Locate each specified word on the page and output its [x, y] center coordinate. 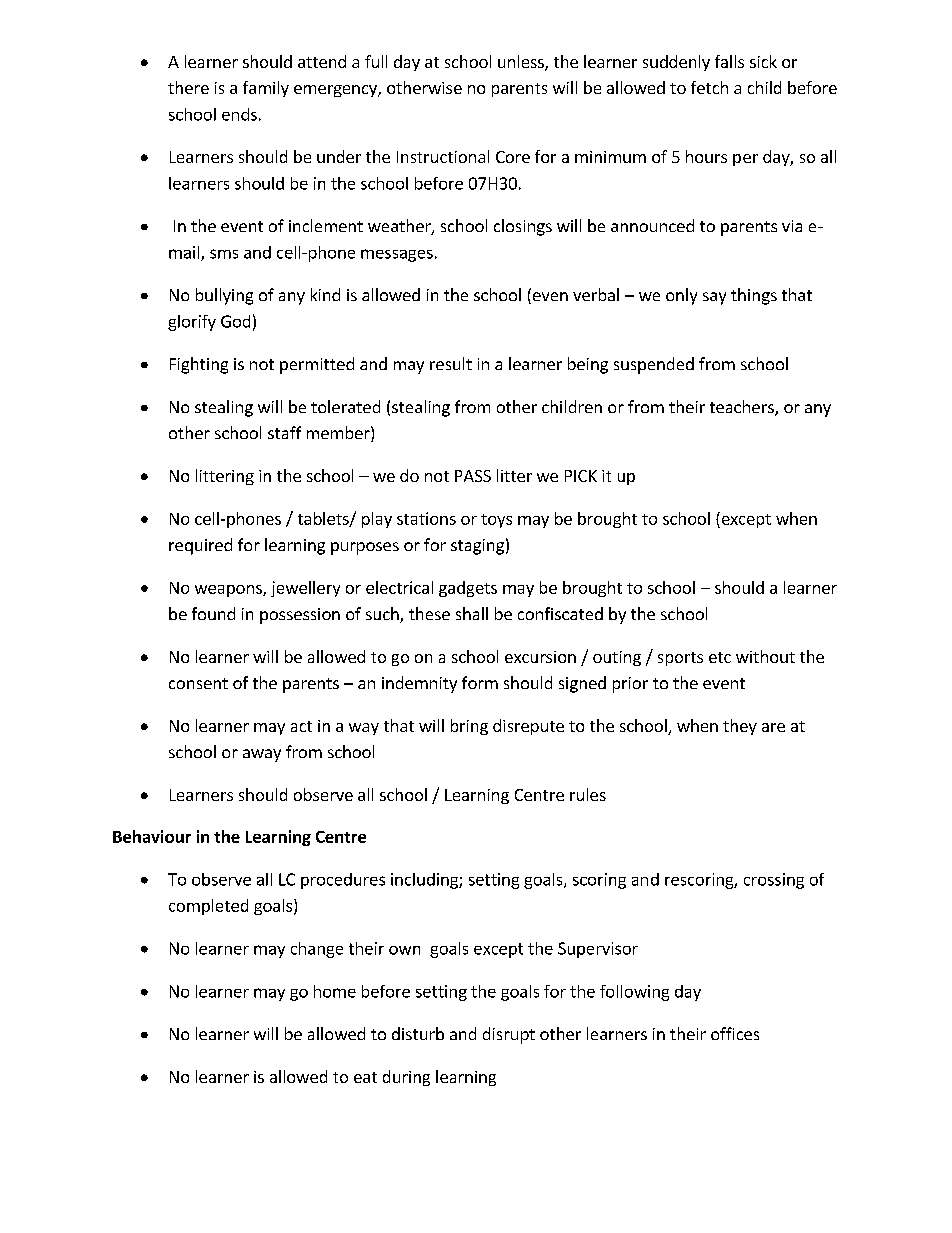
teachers [743, 408]
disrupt [509, 1035]
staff [284, 432]
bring [469, 727]
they [740, 727]
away [262, 755]
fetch [709, 87]
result [451, 363]
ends [239, 114]
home [335, 991]
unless [522, 63]
